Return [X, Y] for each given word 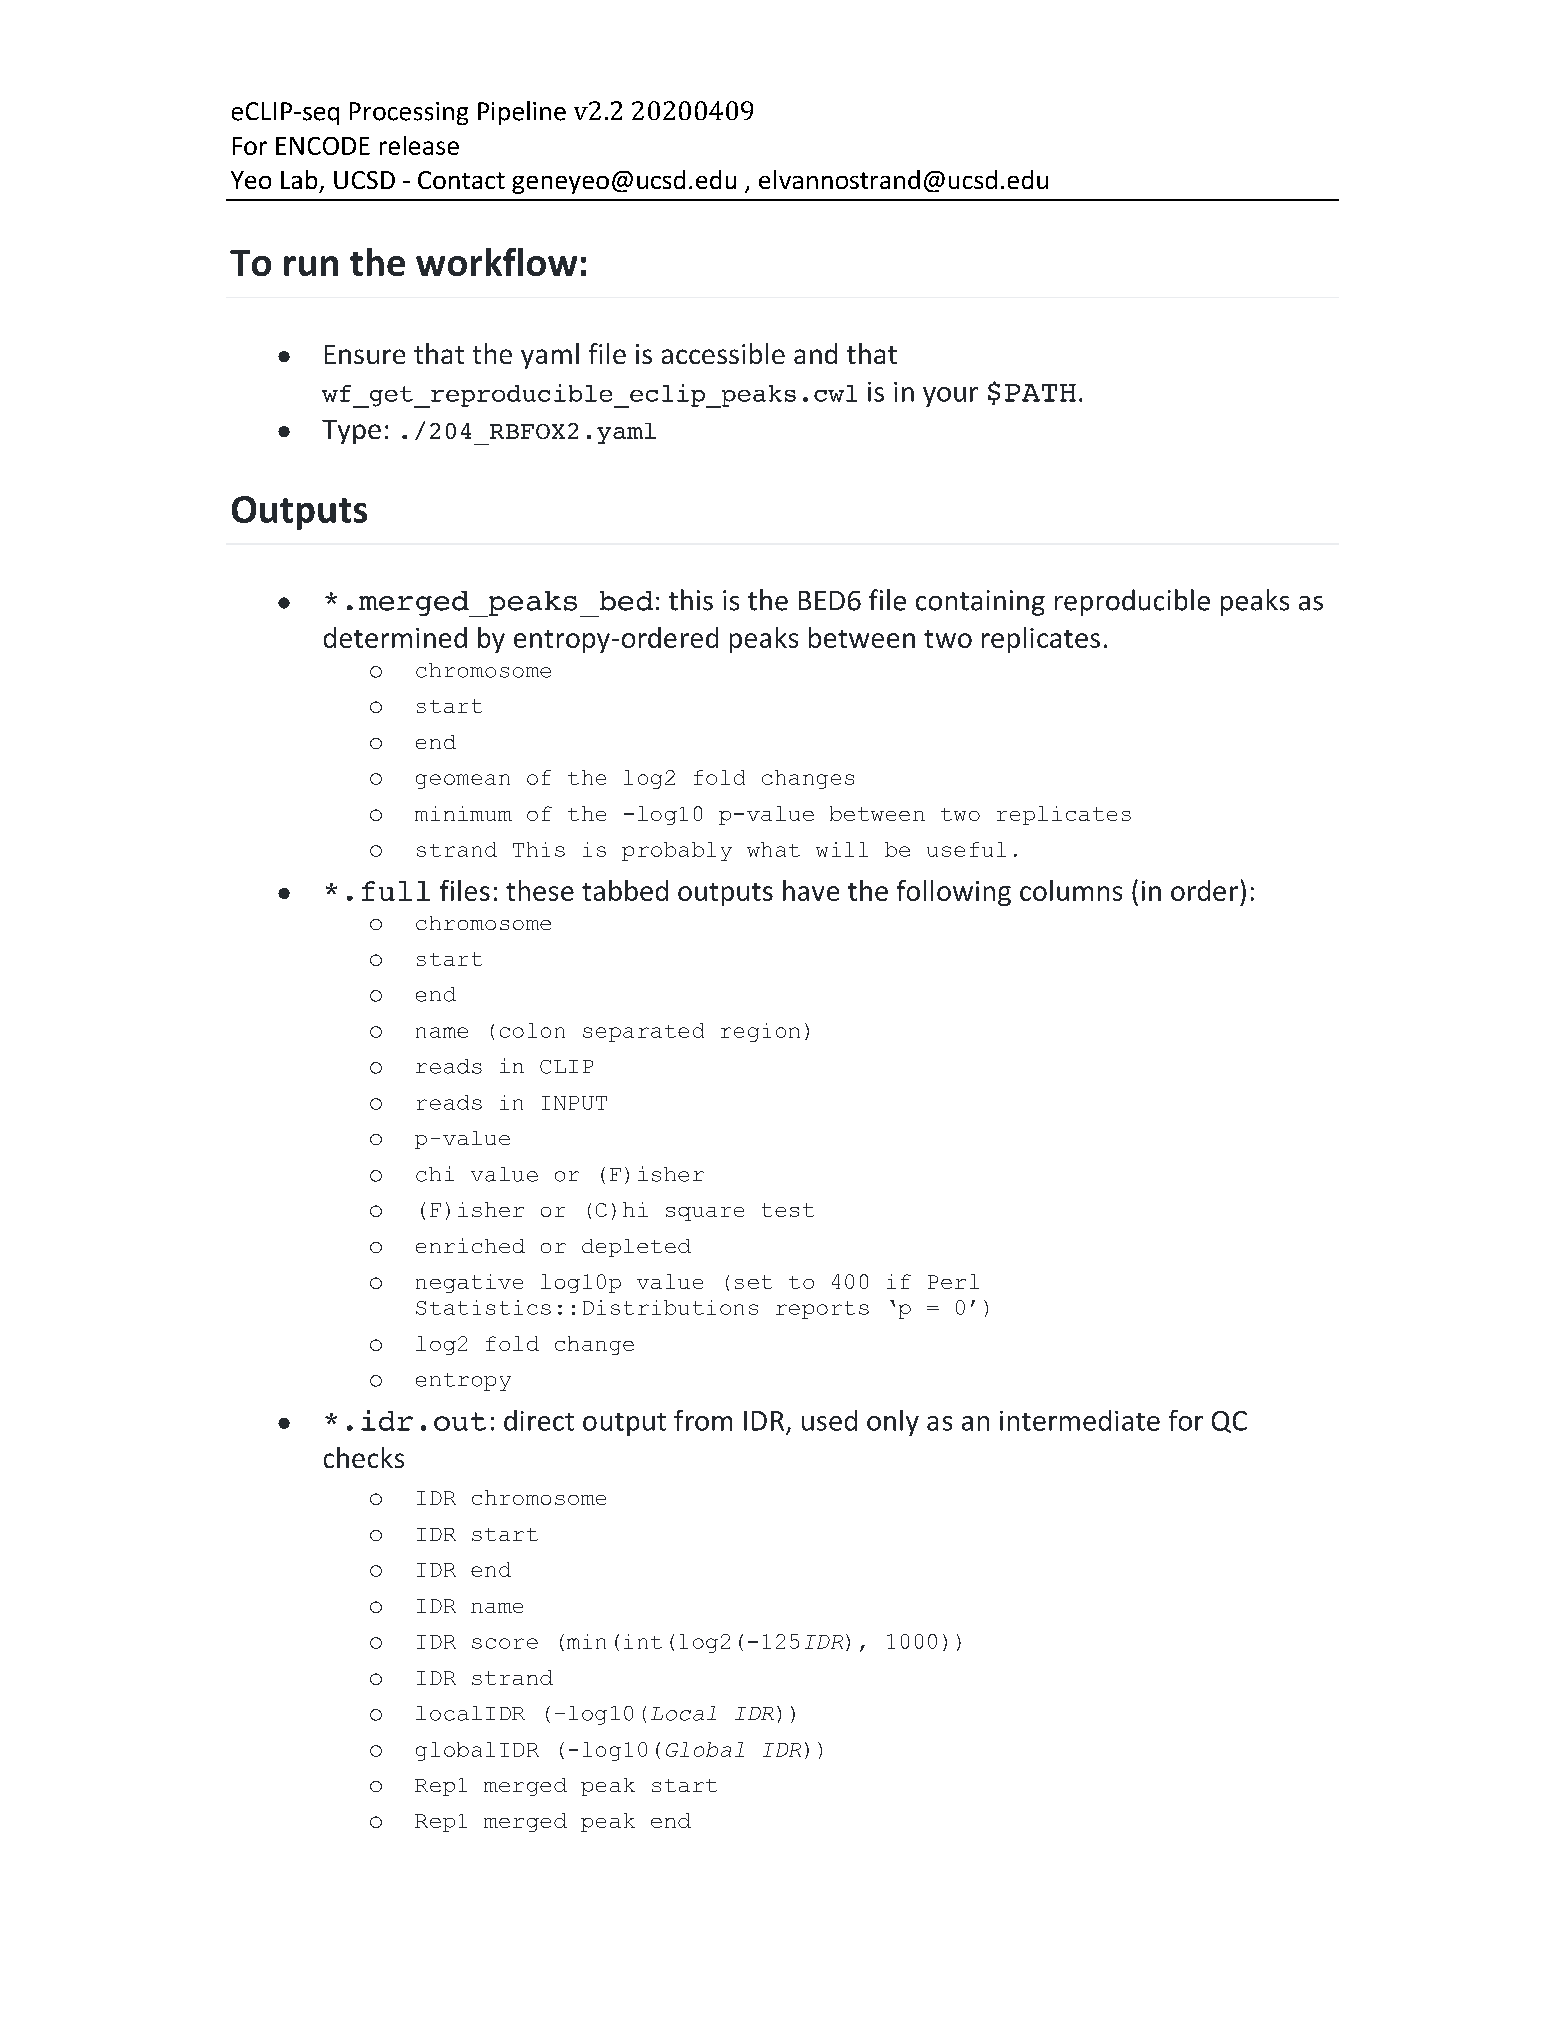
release [419, 145]
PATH [1040, 393]
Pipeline [522, 113]
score [505, 1643]
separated [643, 1032]
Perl [953, 1281]
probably [677, 851]
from [703, 1420]
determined [395, 637]
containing [980, 603]
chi [435, 1174]
